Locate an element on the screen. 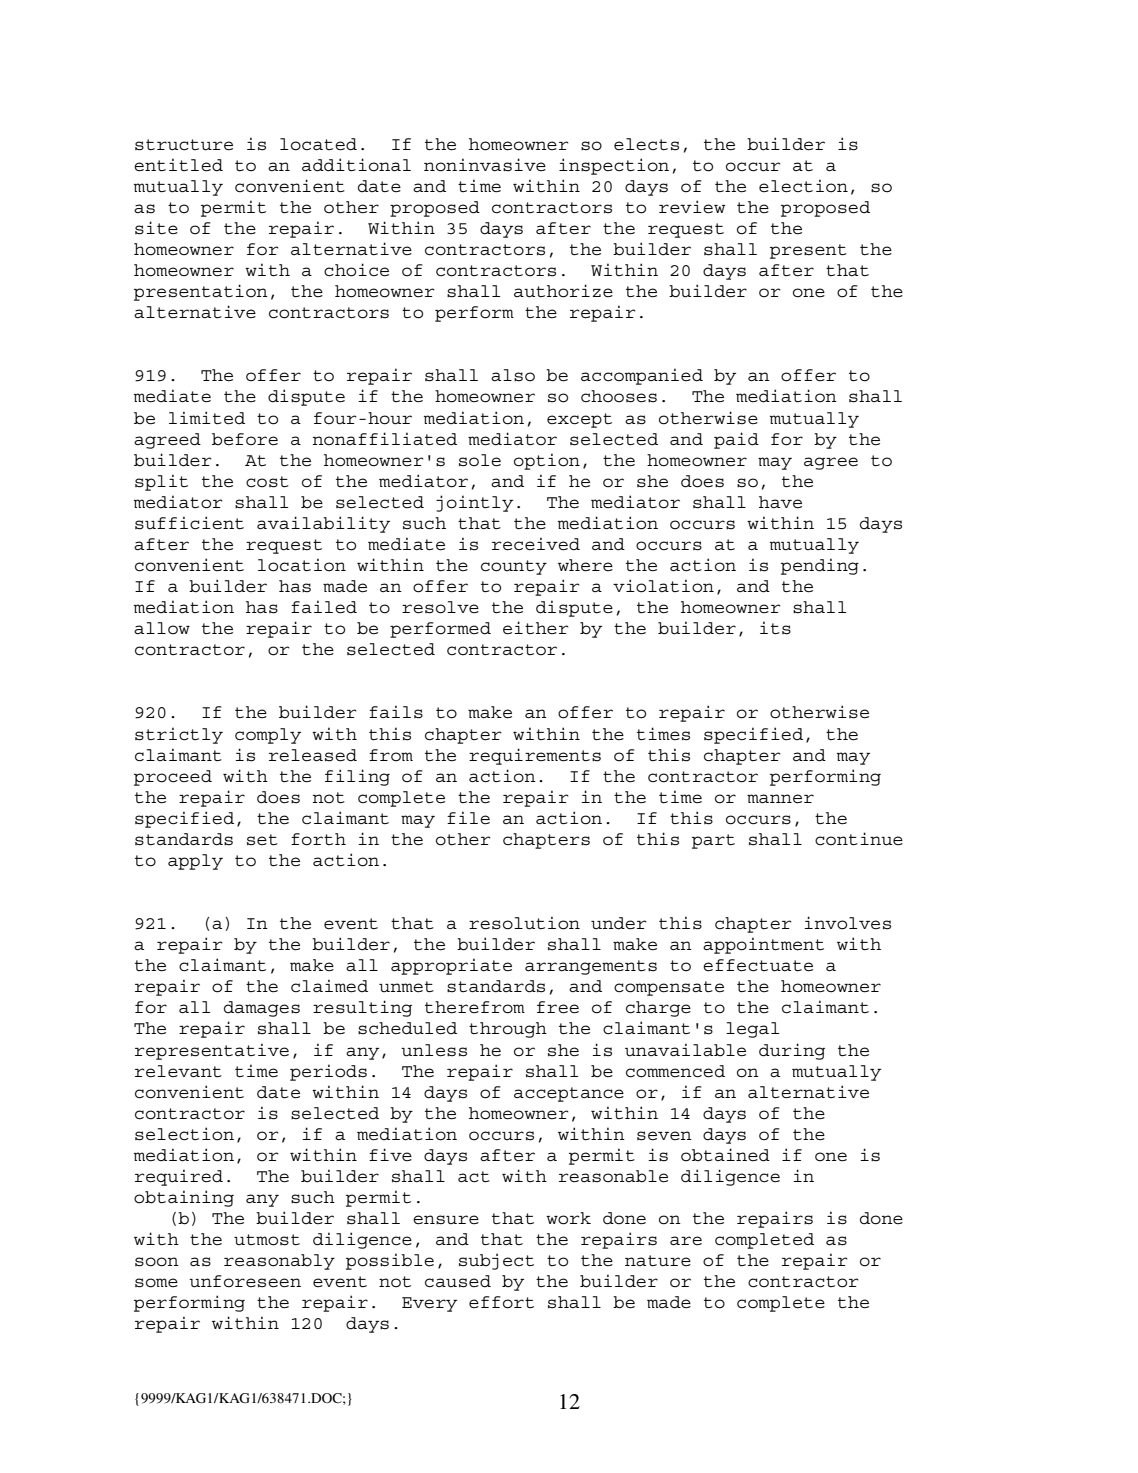 This screenshot has height=1473, width=1138. appointment is located at coordinates (763, 945).
